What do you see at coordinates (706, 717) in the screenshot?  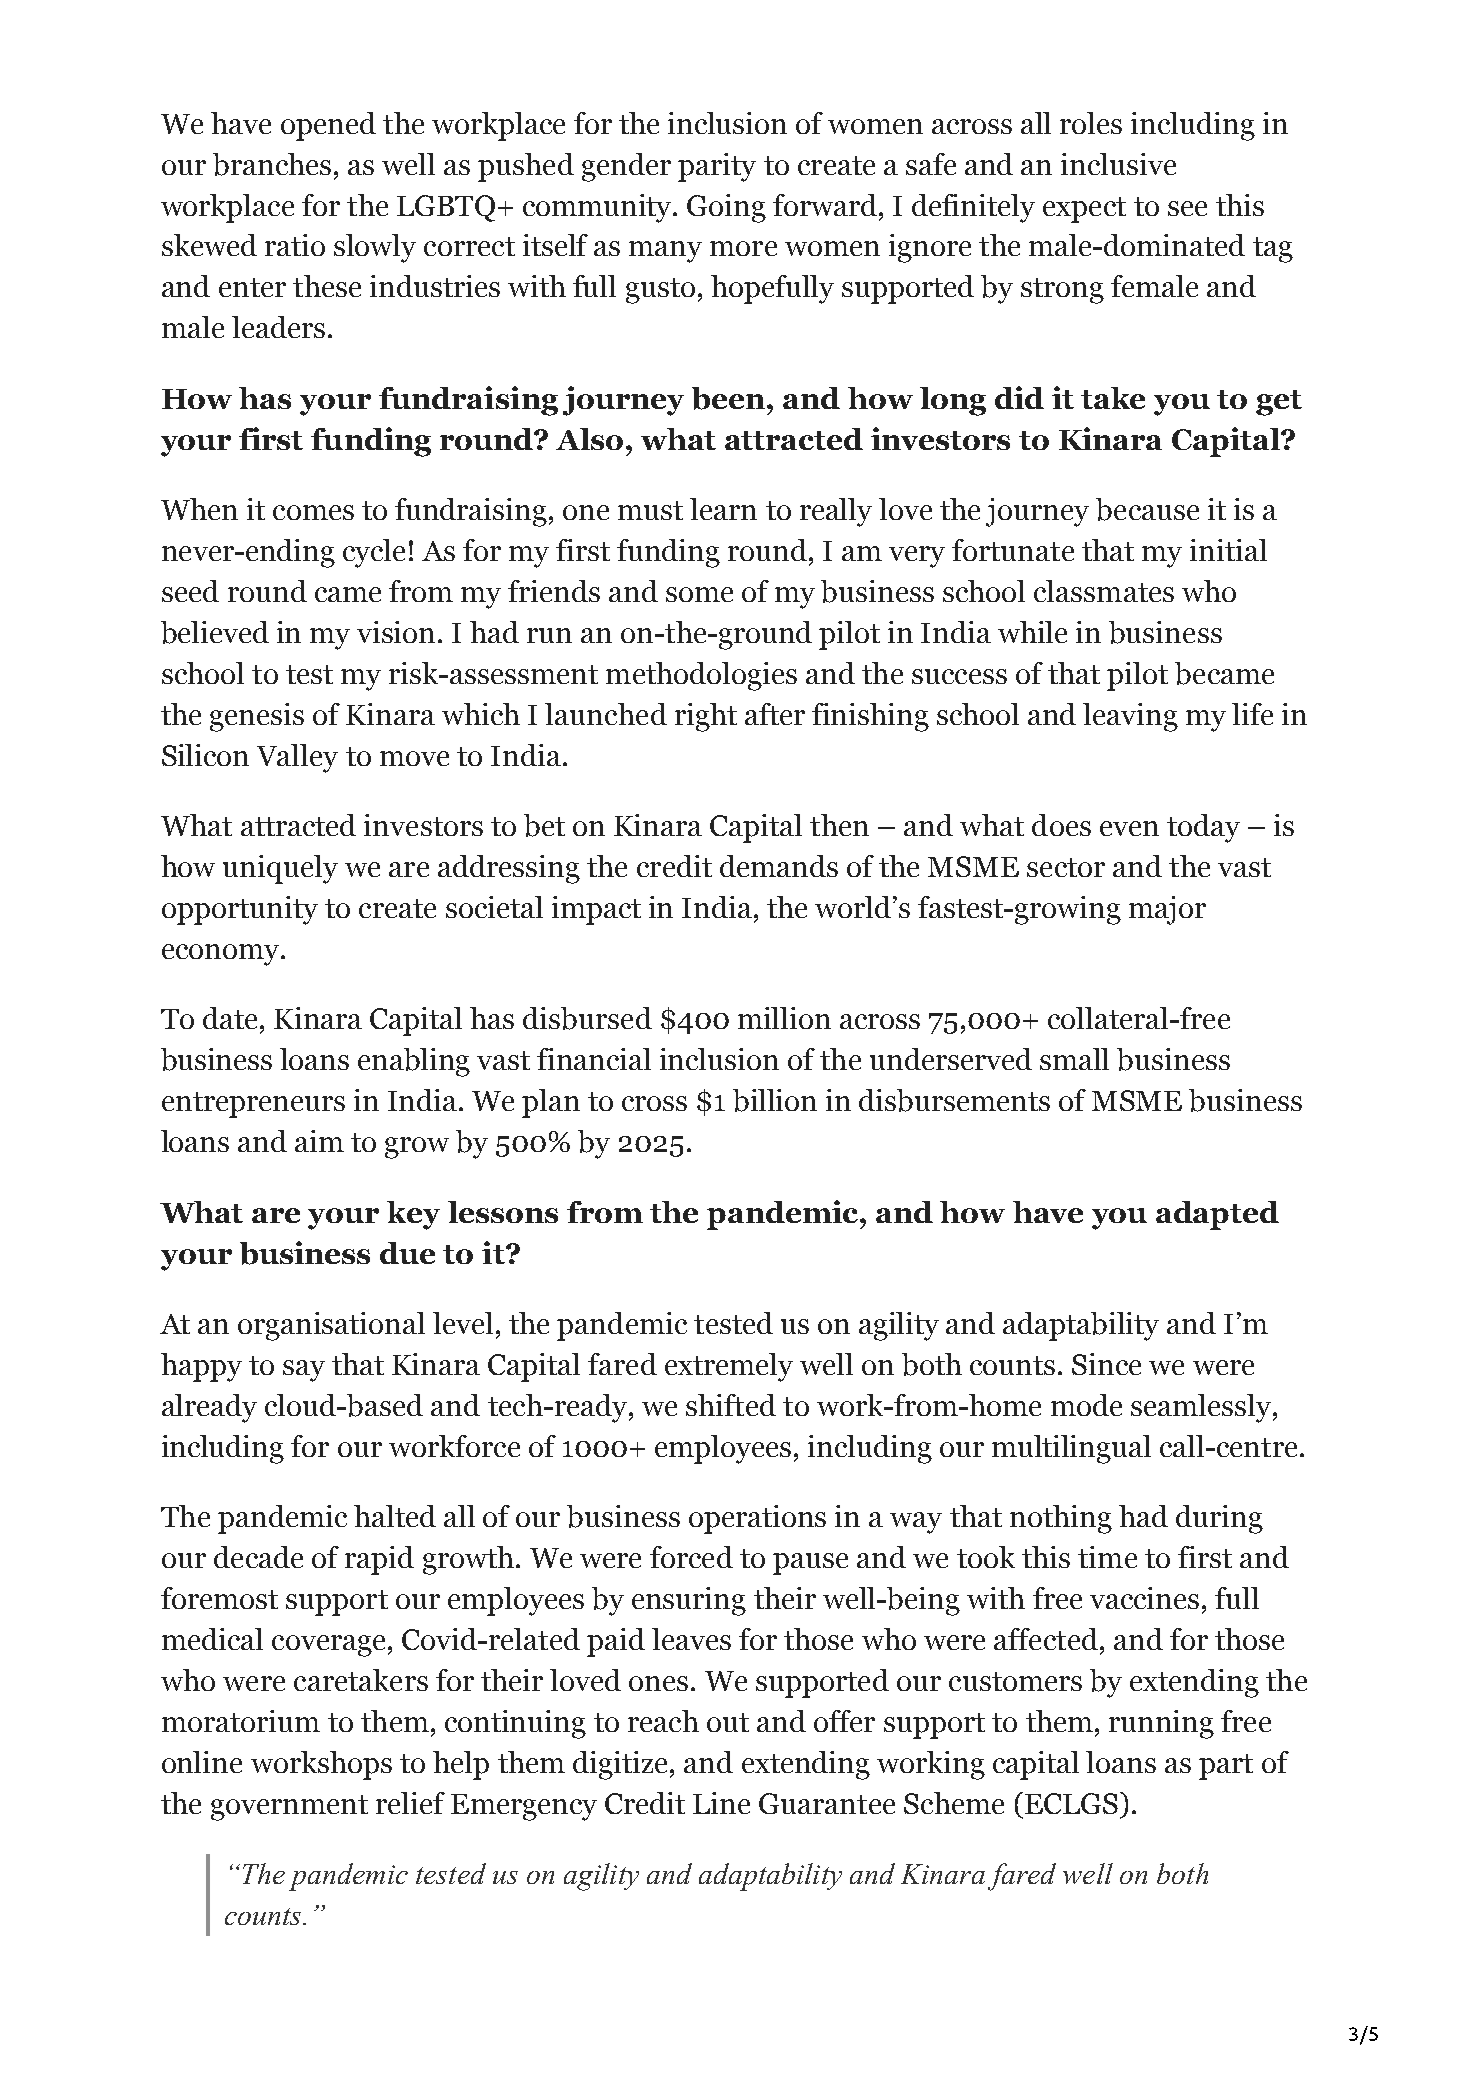 I see `right` at bounding box center [706, 717].
